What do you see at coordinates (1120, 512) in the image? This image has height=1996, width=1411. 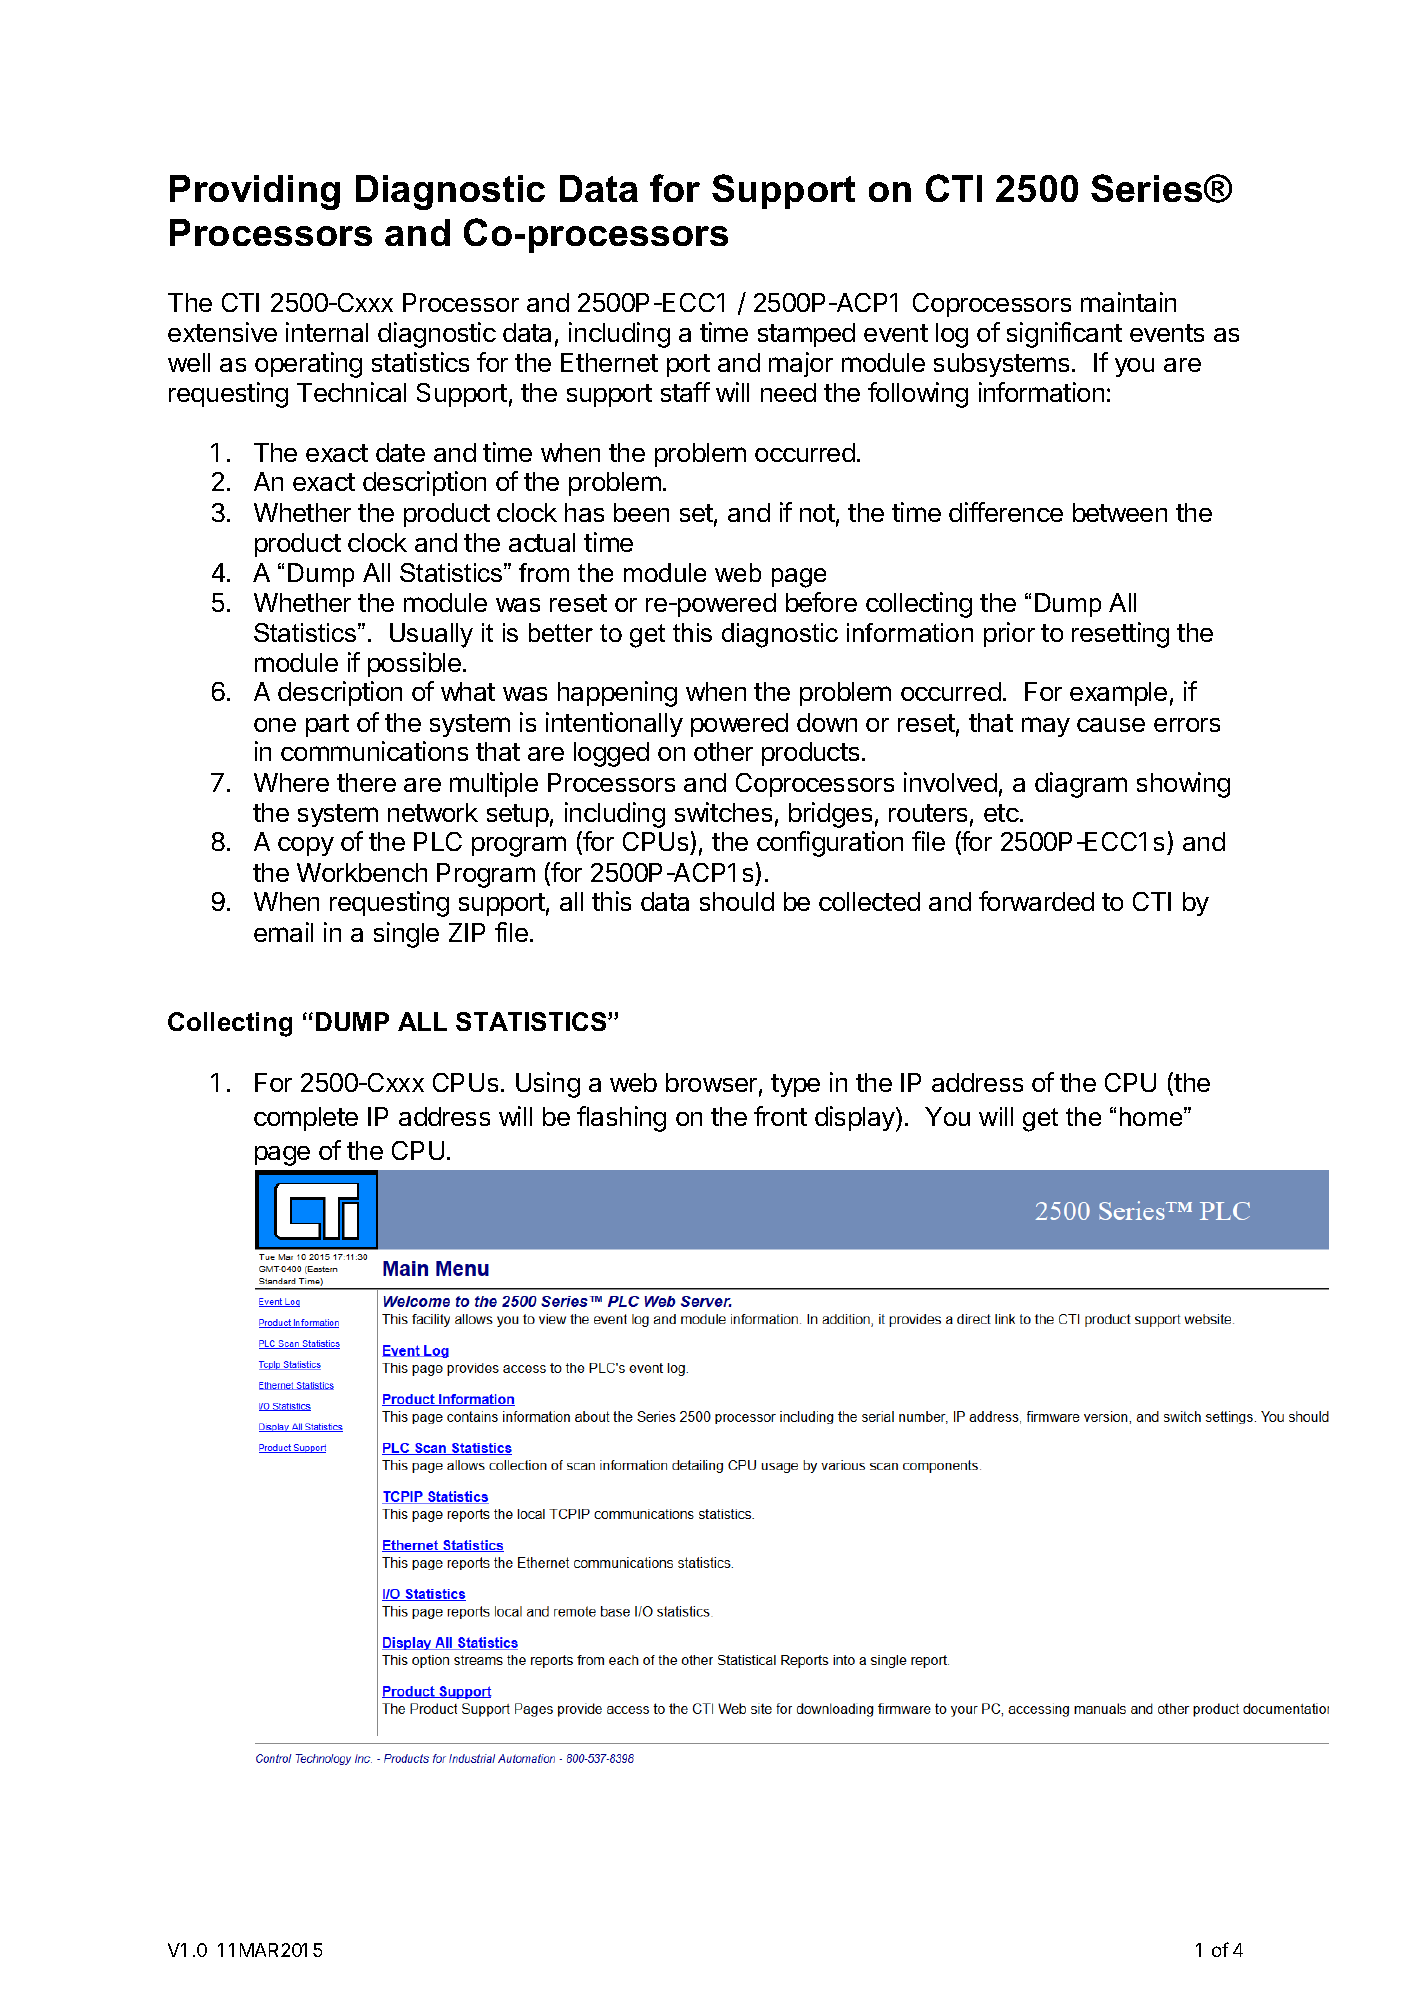 I see `between` at bounding box center [1120, 512].
